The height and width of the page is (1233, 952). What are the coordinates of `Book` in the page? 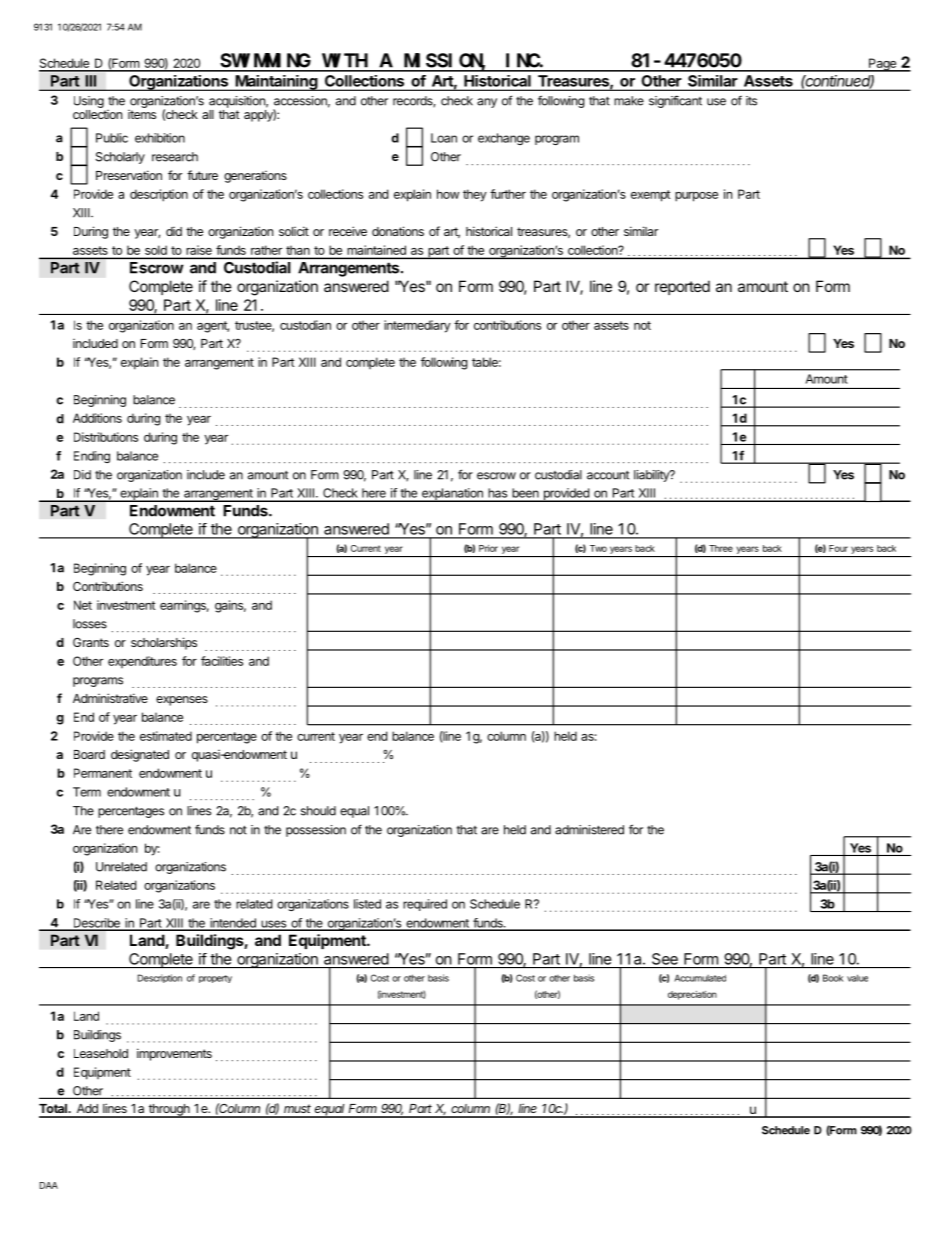 It's located at (833, 978).
